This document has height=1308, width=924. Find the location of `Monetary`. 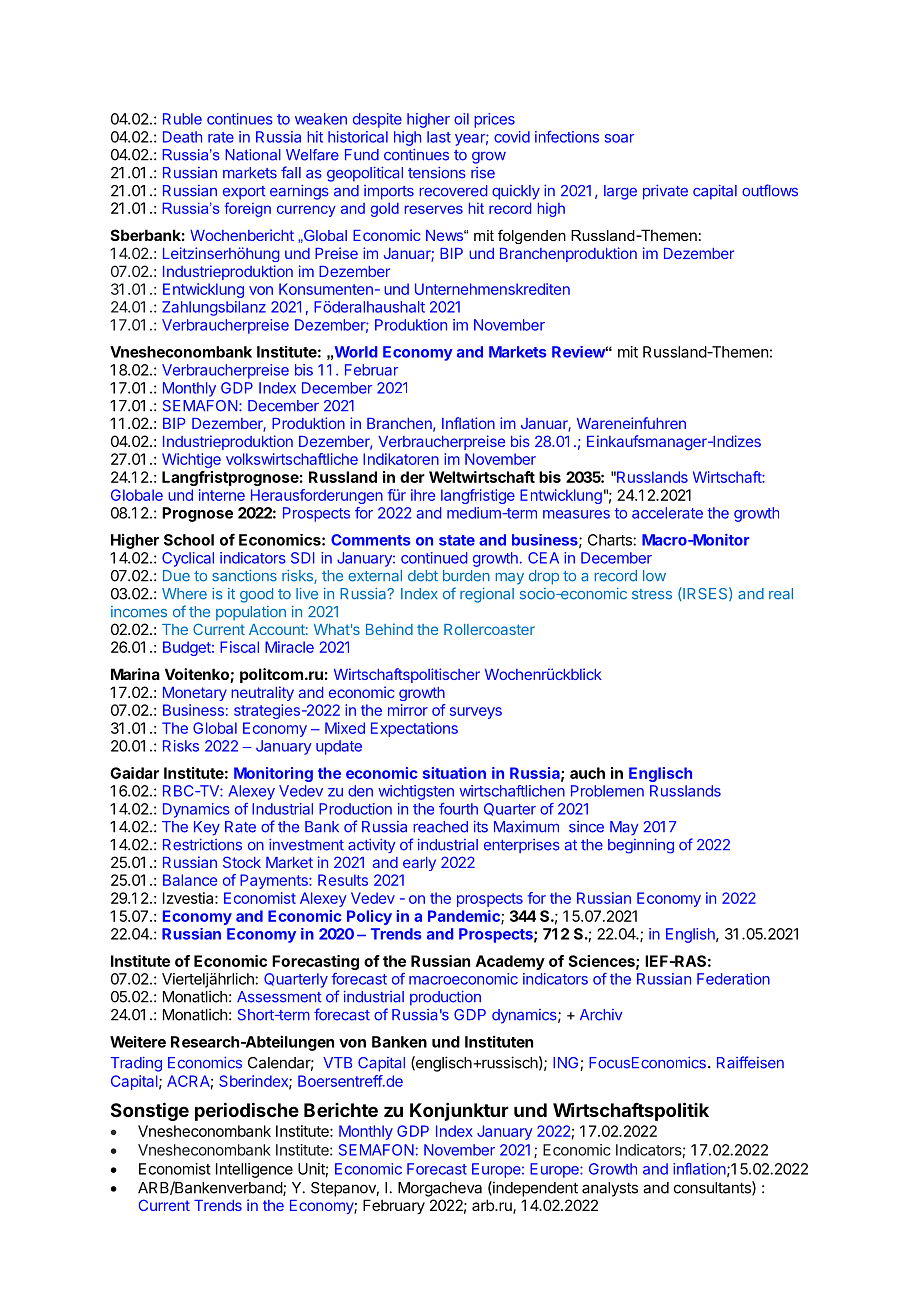

Monetary is located at coordinates (195, 694).
